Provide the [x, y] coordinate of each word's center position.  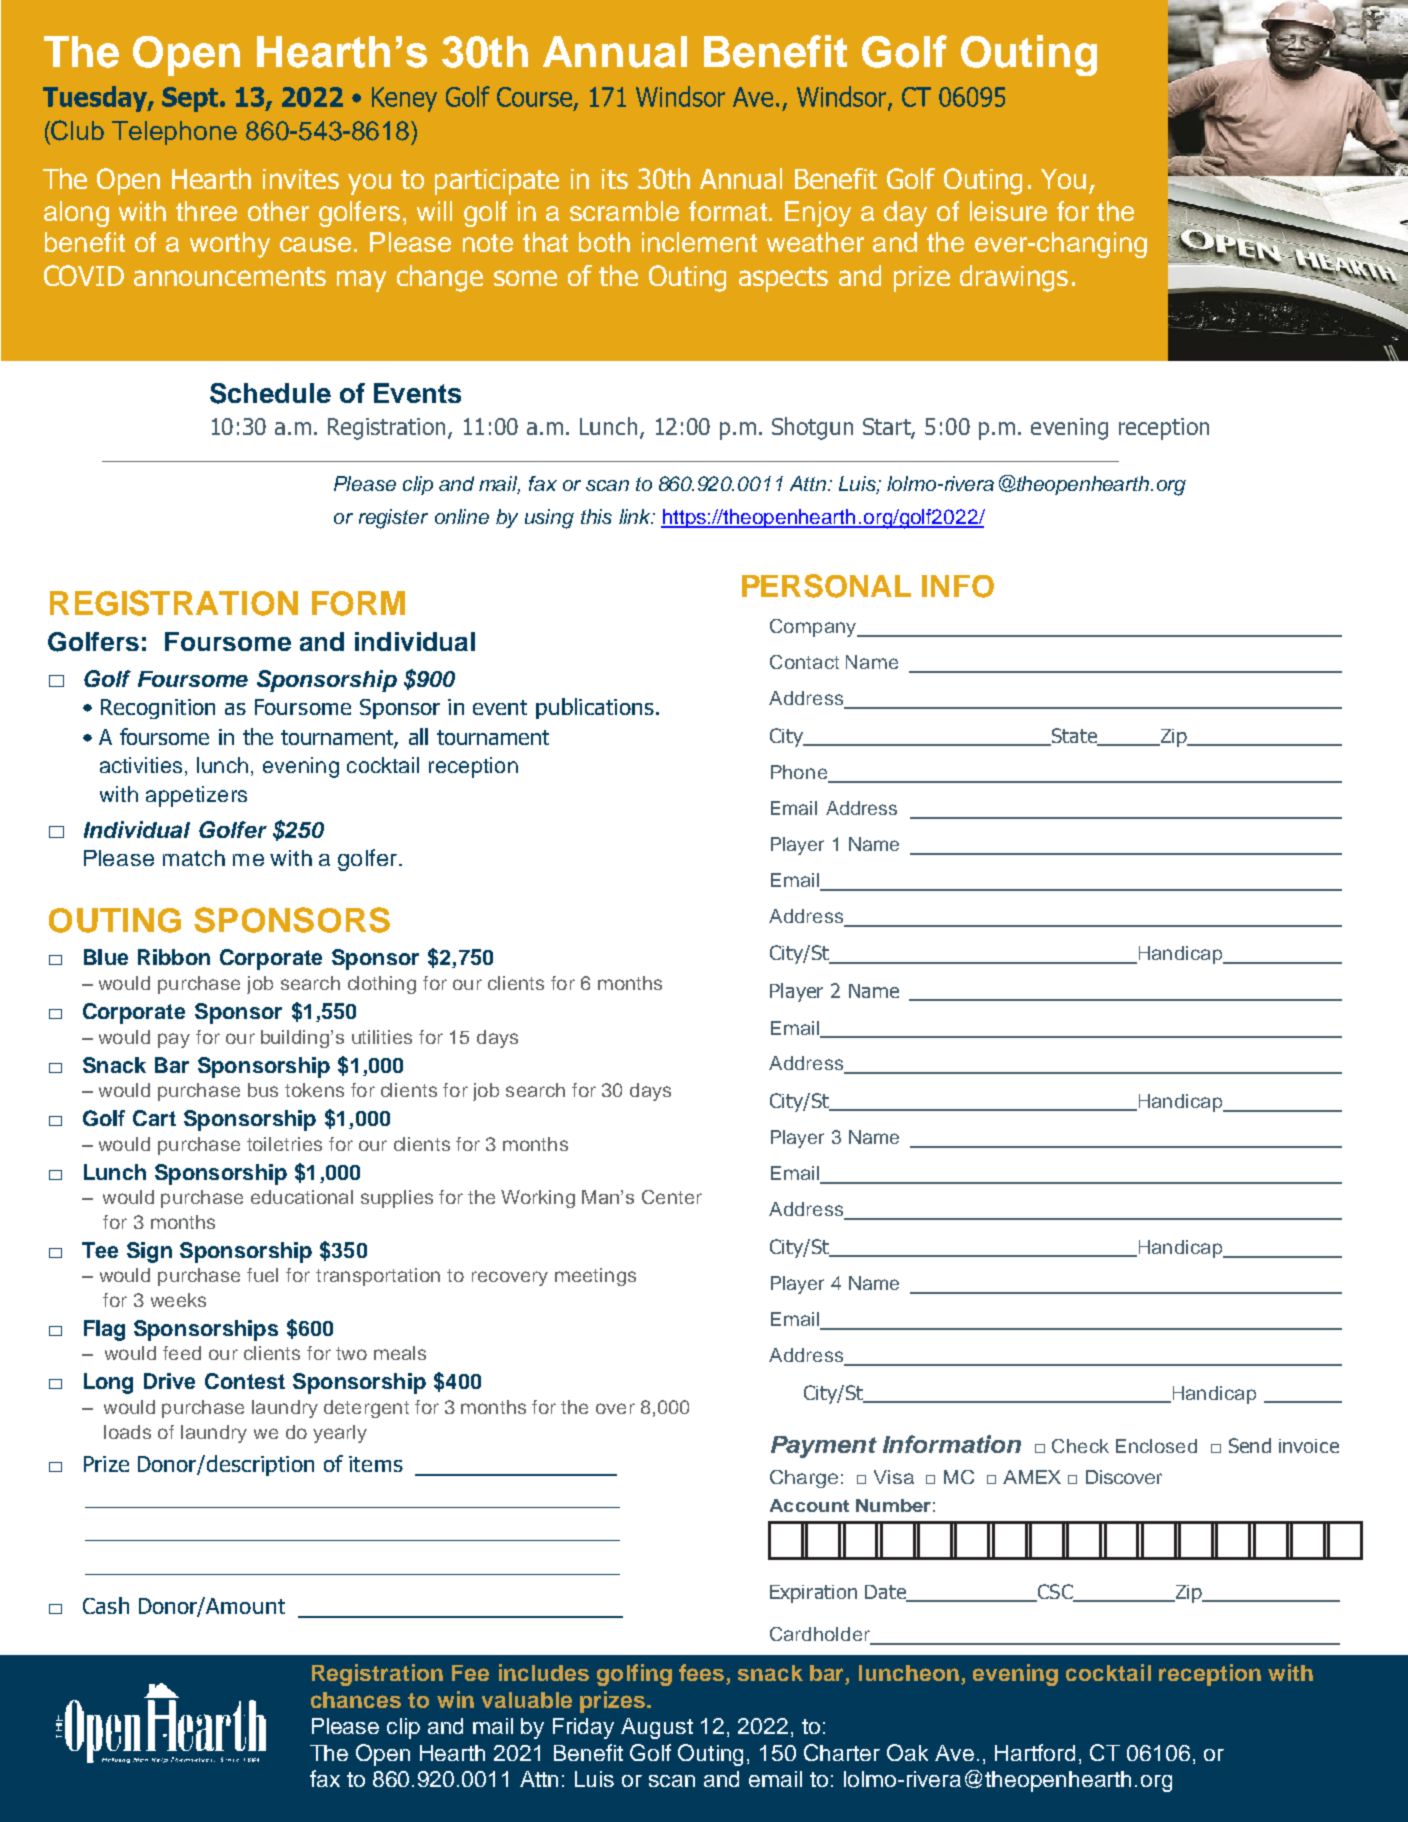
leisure [1008, 211]
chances [356, 1700]
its [615, 179]
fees [703, 1674]
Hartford [1035, 1752]
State [1074, 736]
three [206, 211]
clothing [382, 985]
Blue [106, 957]
